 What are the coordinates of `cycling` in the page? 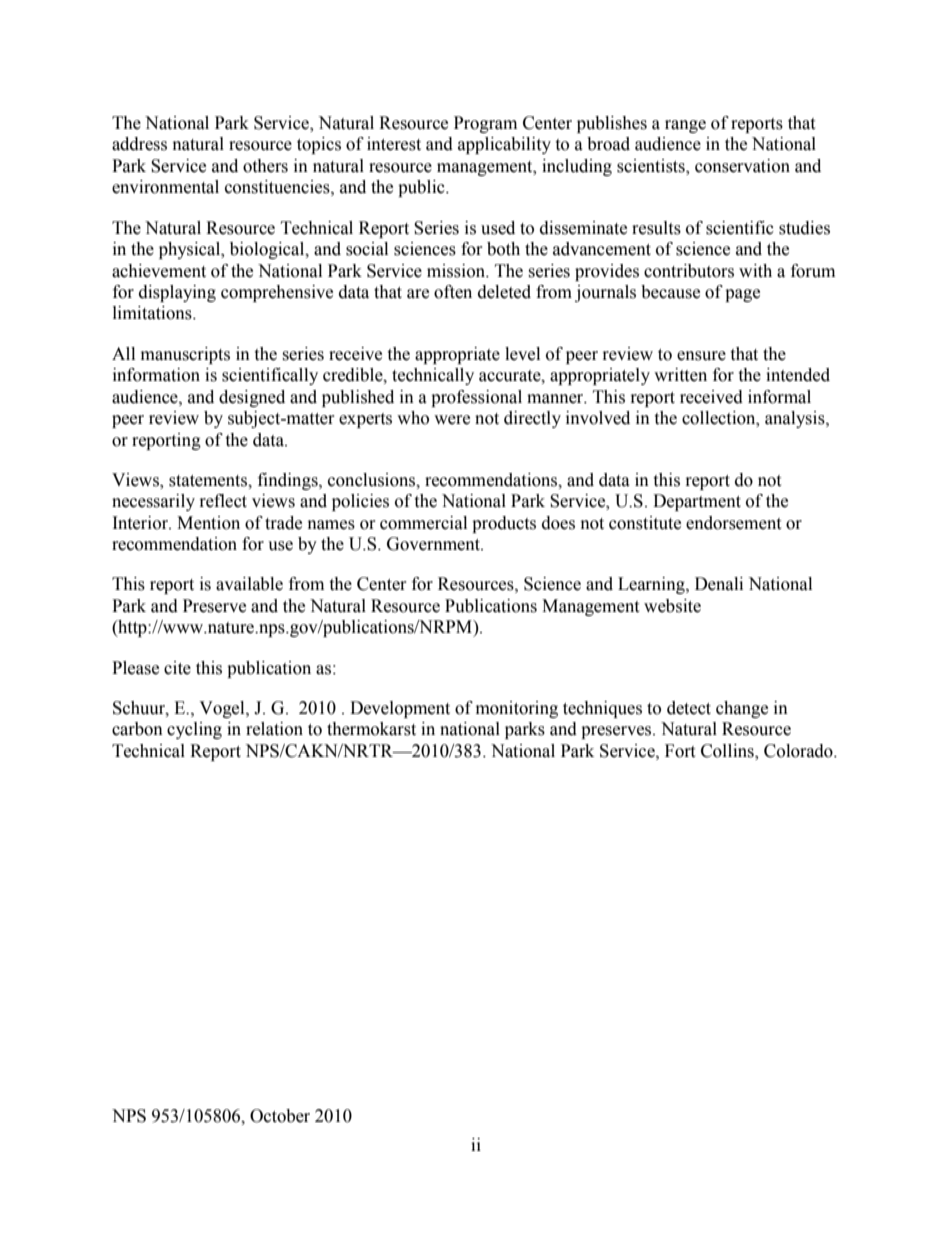 It's located at (194, 730).
